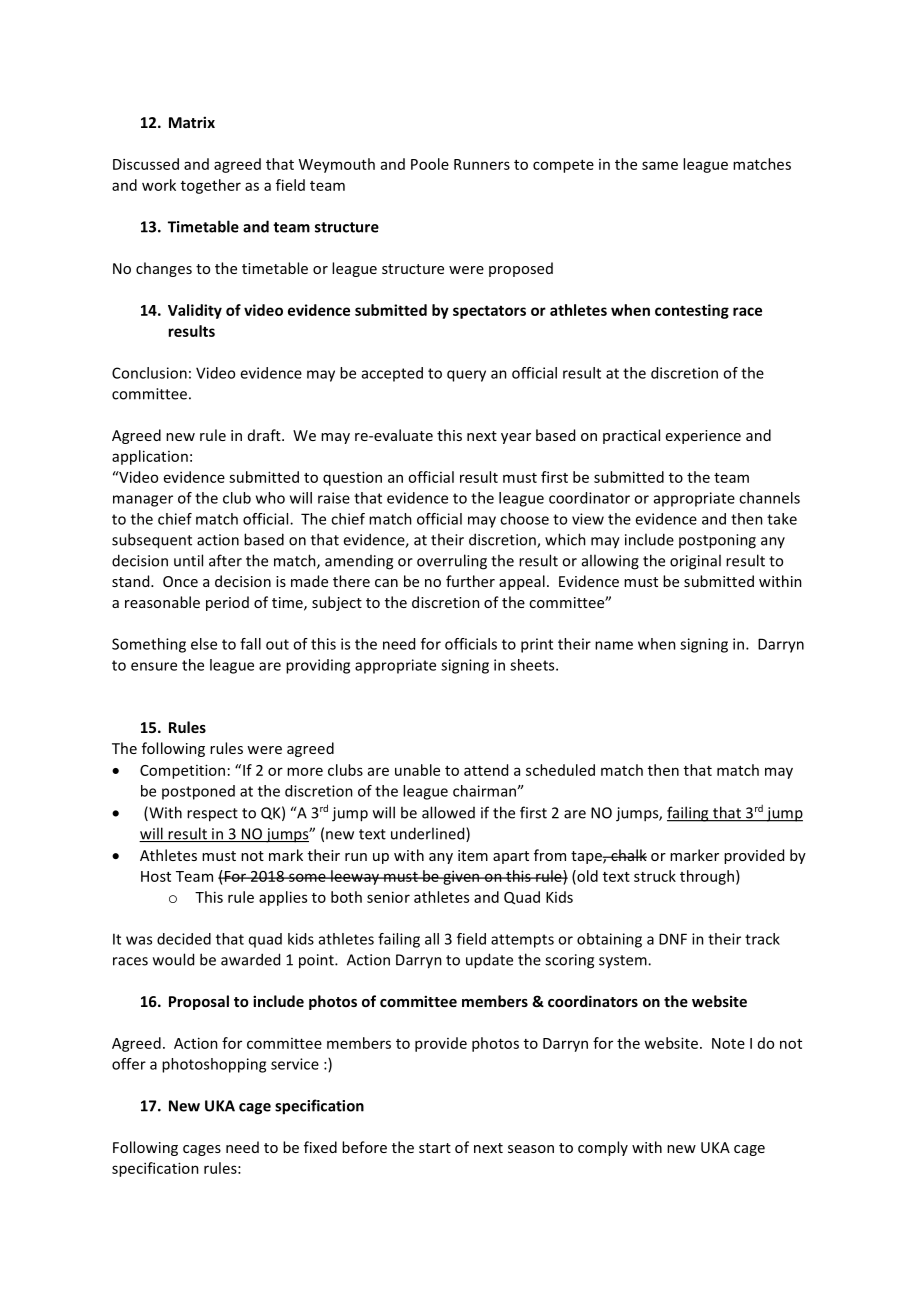  What do you see at coordinates (430, 164) in the screenshot?
I see `Poole` at bounding box center [430, 164].
